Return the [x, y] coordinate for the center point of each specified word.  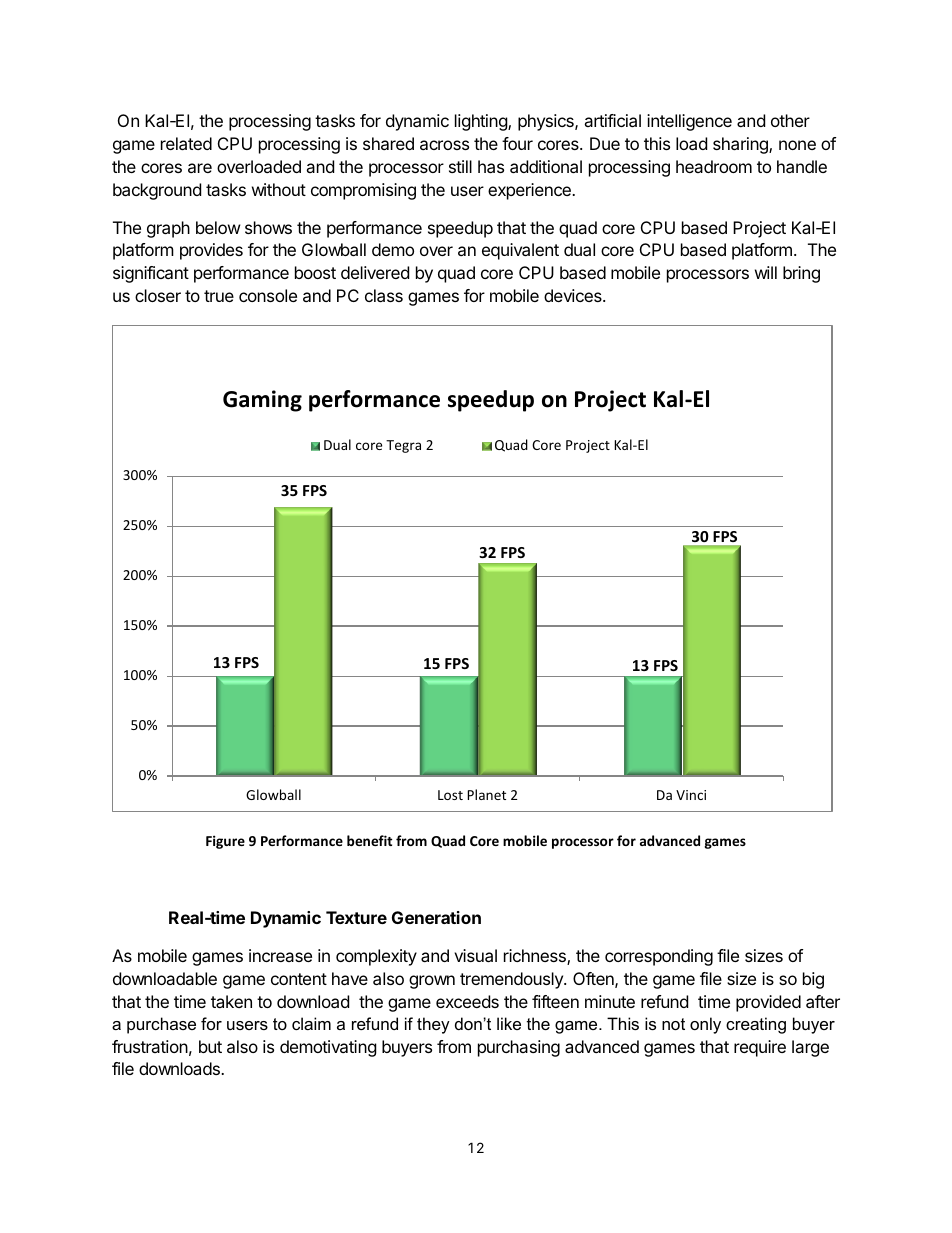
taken [231, 1001]
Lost [450, 795]
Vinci [691, 795]
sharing [741, 145]
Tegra [403, 446]
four [517, 143]
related [186, 143]
